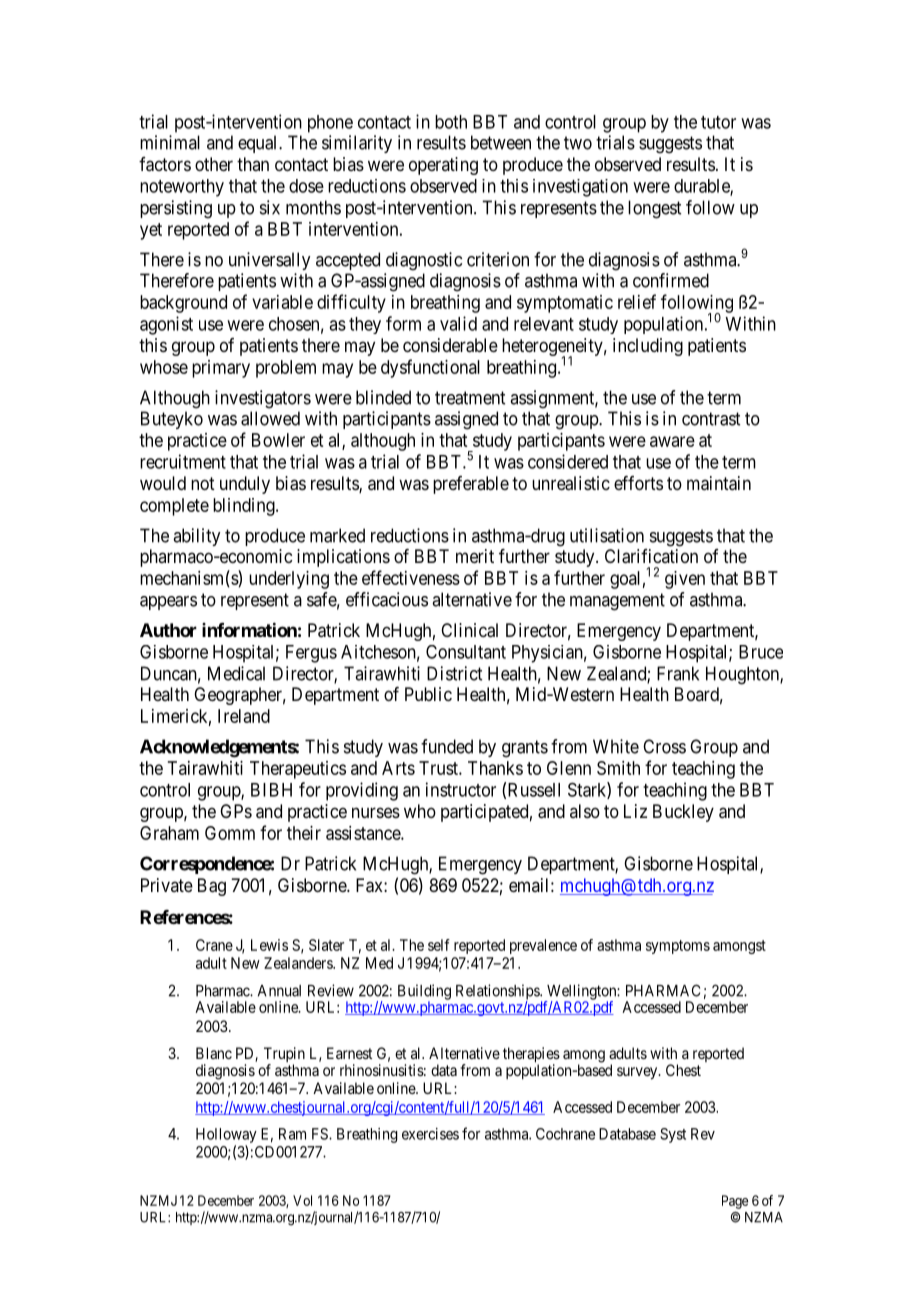 The width and height of the screenshot is (924, 1308). What do you see at coordinates (245, 485) in the screenshot?
I see `unduly` at bounding box center [245, 485].
